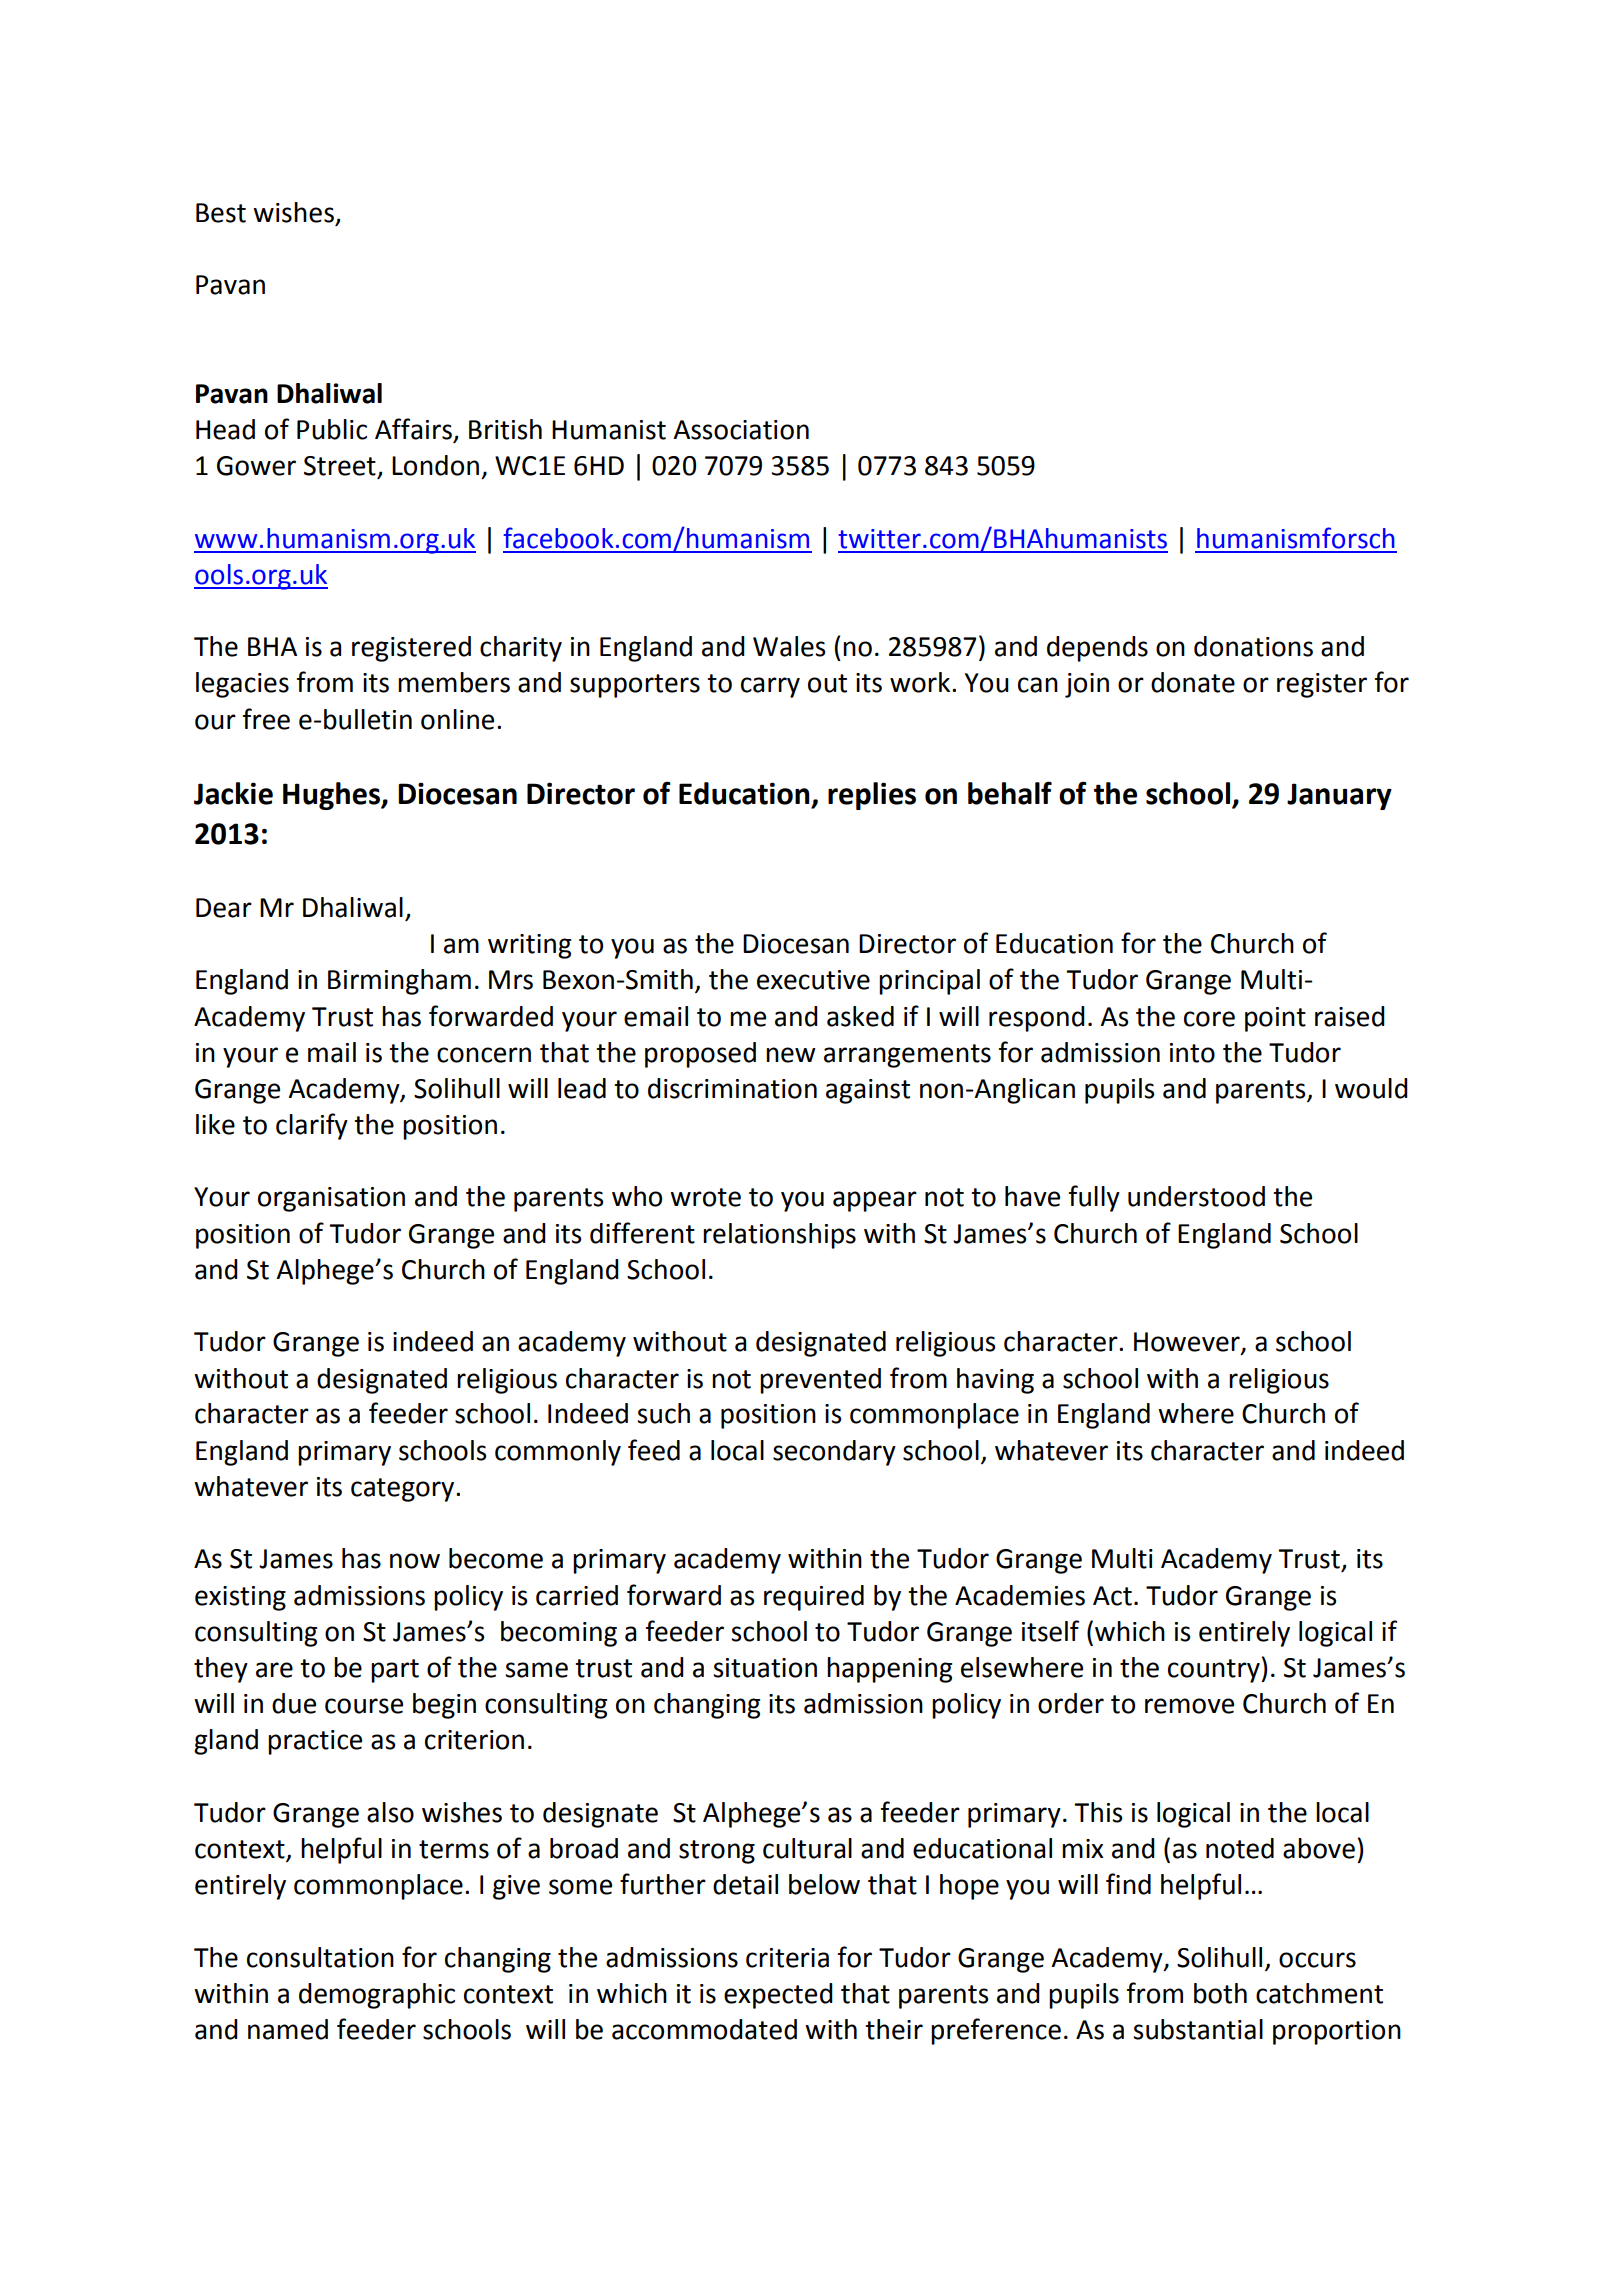 This screenshot has height=2269, width=1604. Describe the element at coordinates (221, 213) in the screenshot. I see `Best` at that location.
